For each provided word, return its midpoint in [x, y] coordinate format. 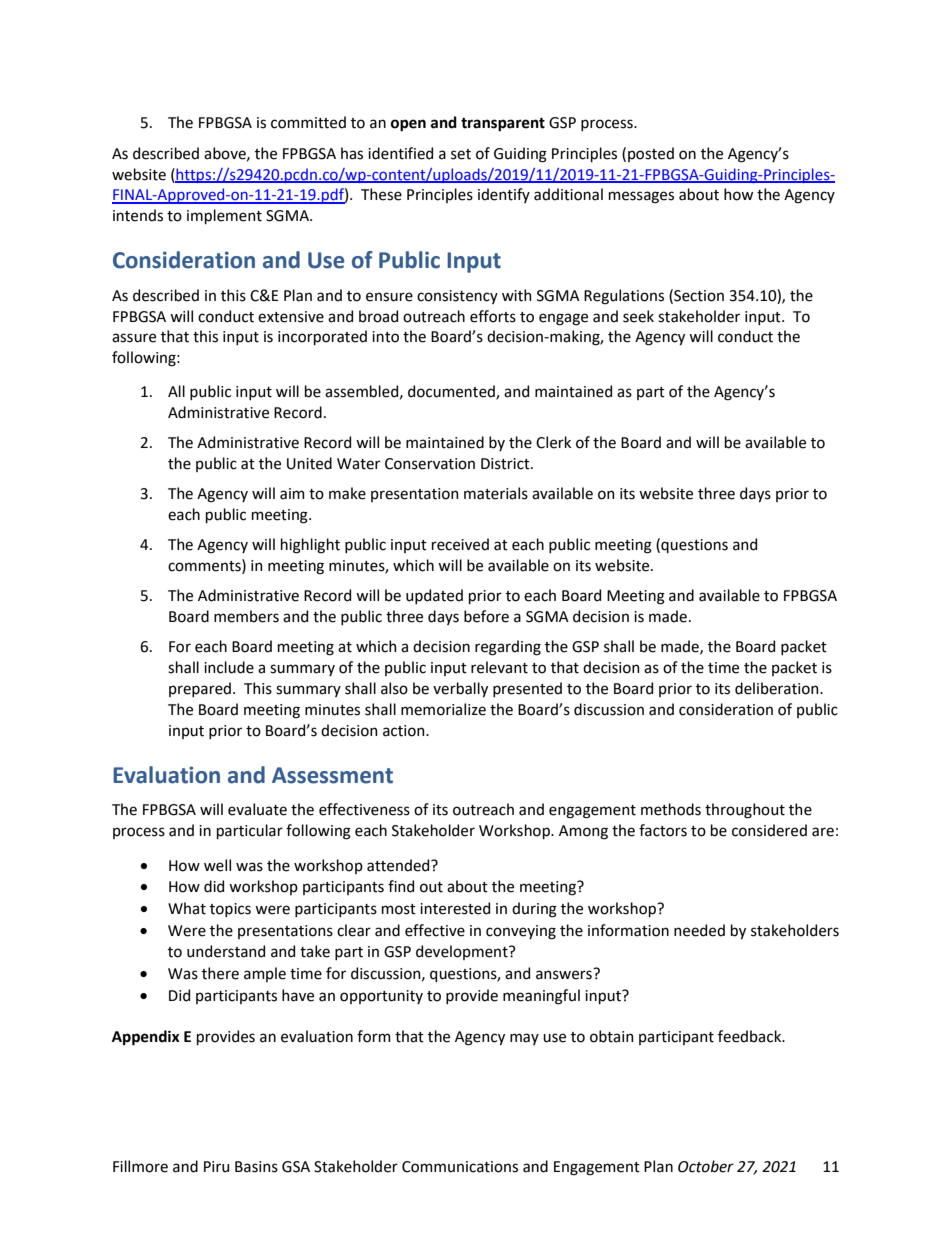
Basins [256, 1167]
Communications [460, 1167]
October [706, 1166]
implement [224, 216]
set [461, 154]
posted [651, 154]
